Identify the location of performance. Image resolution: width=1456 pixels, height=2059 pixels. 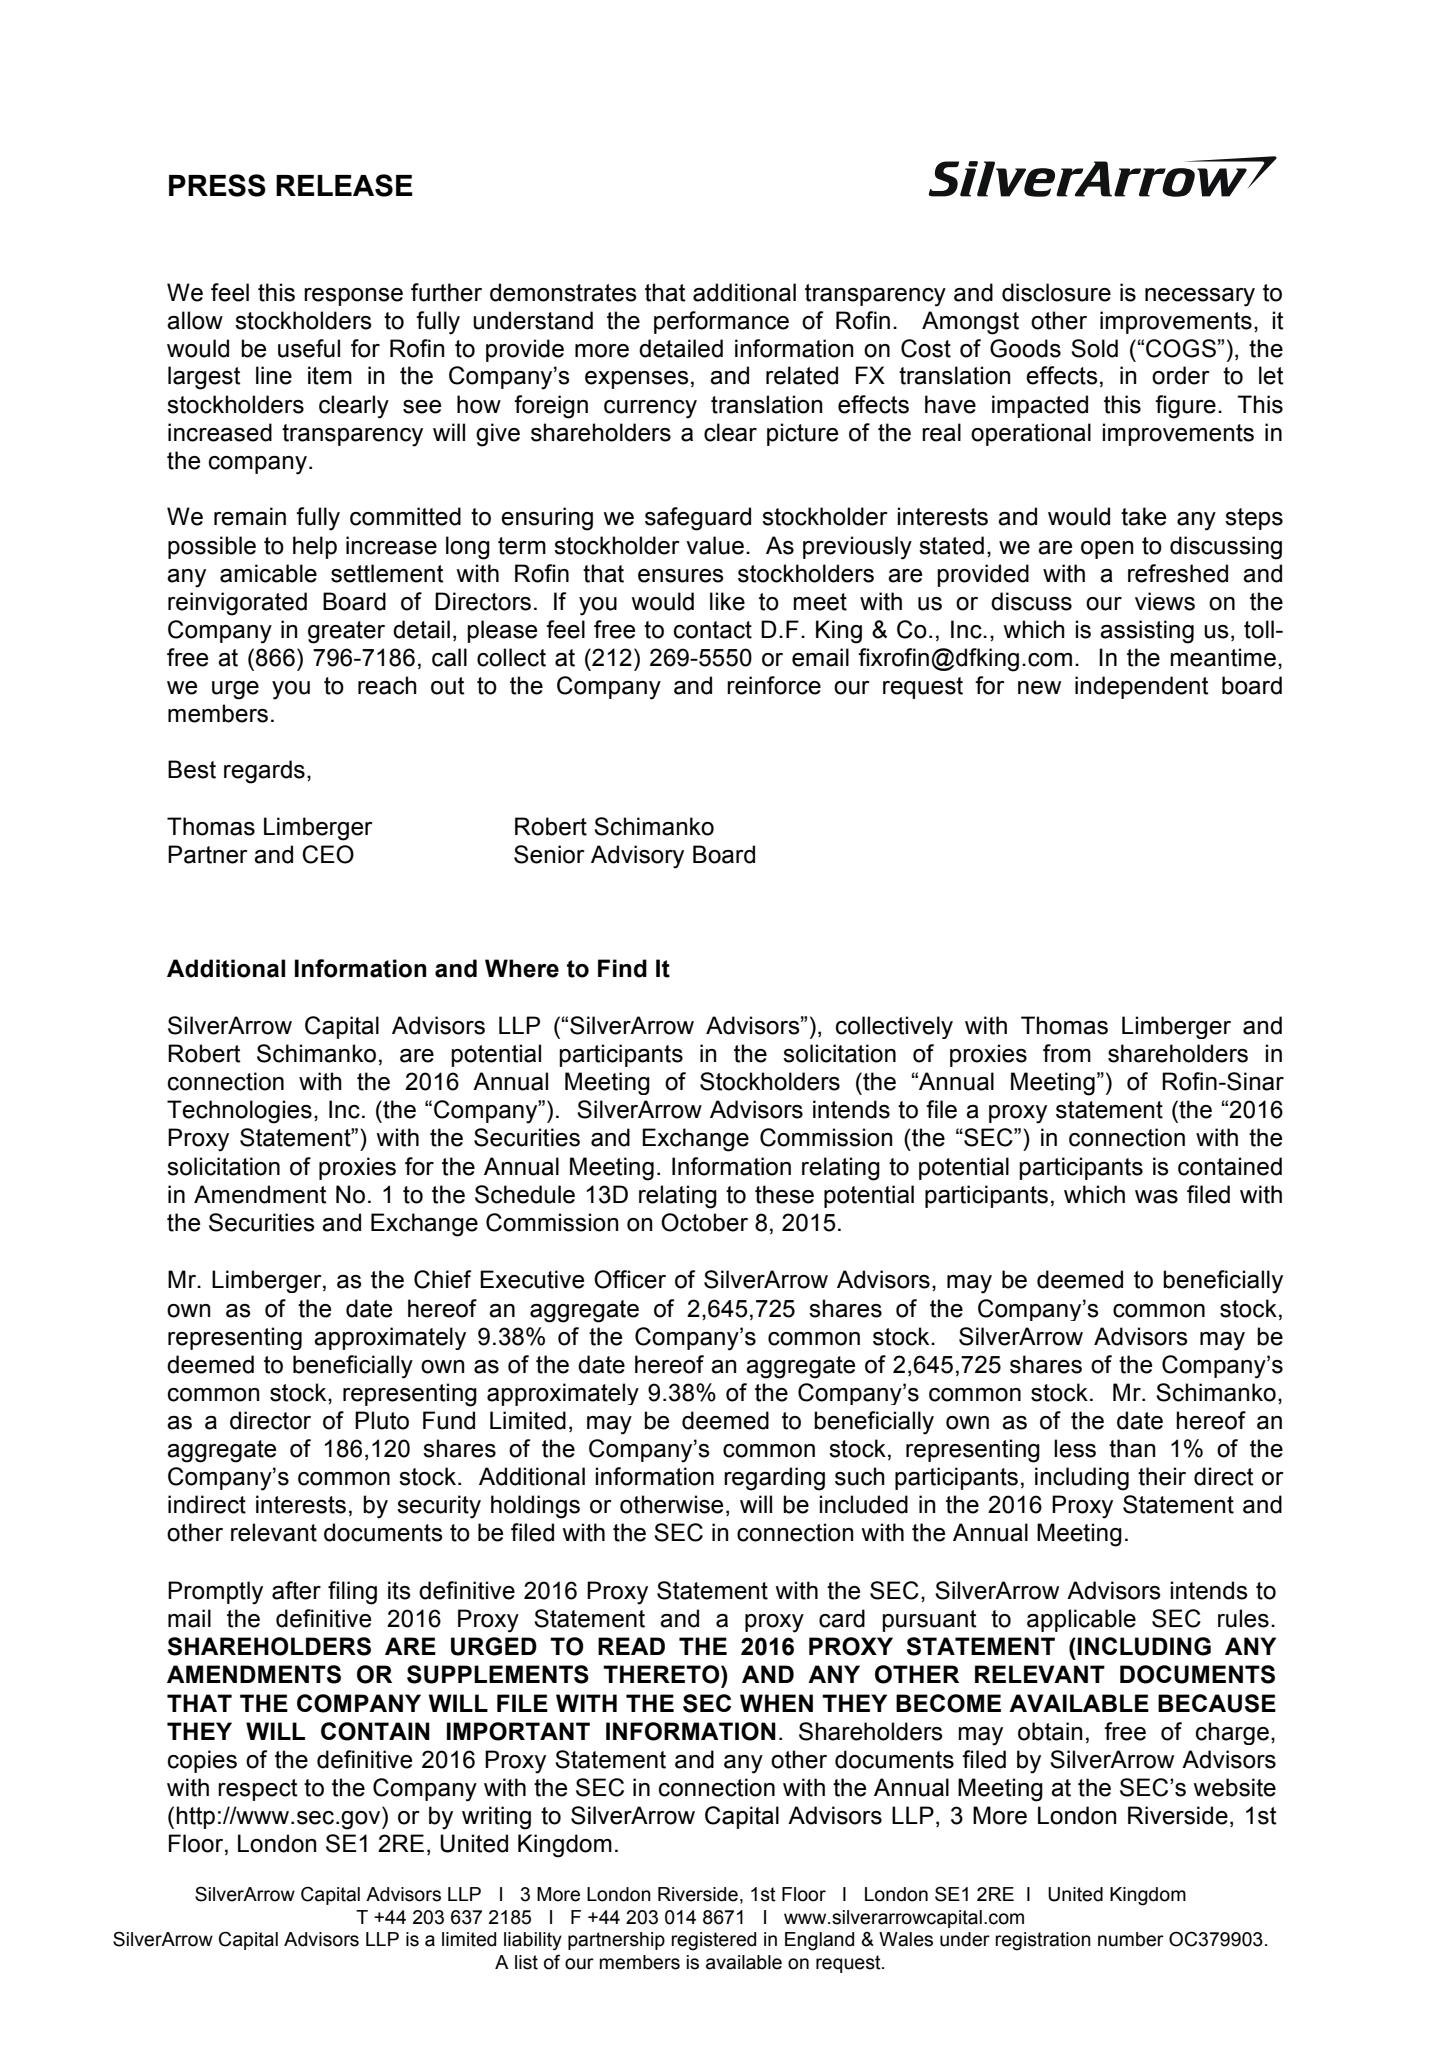
(721, 322).
